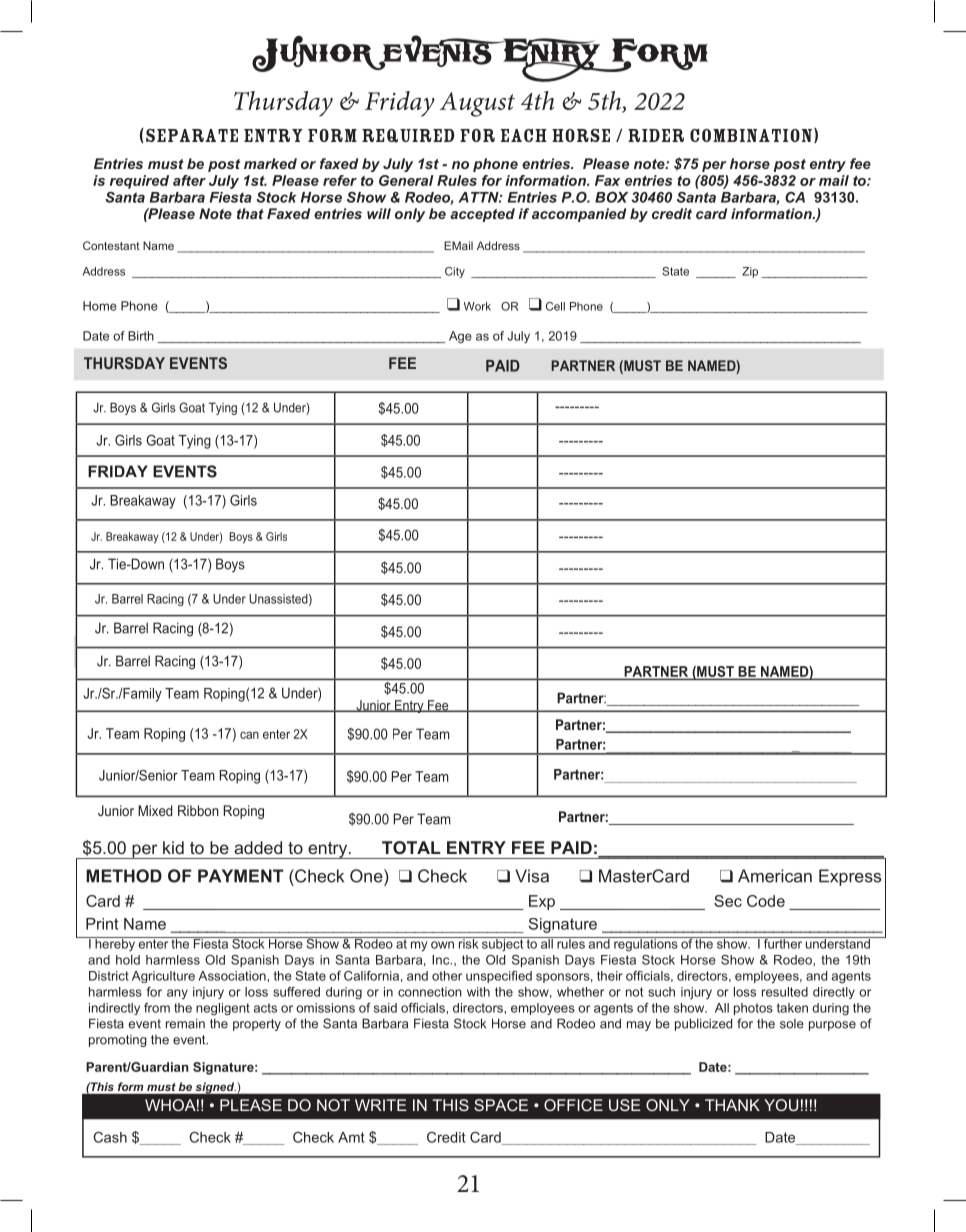 The width and height of the image is (966, 1232). I want to click on Cash, so click(110, 1137).
